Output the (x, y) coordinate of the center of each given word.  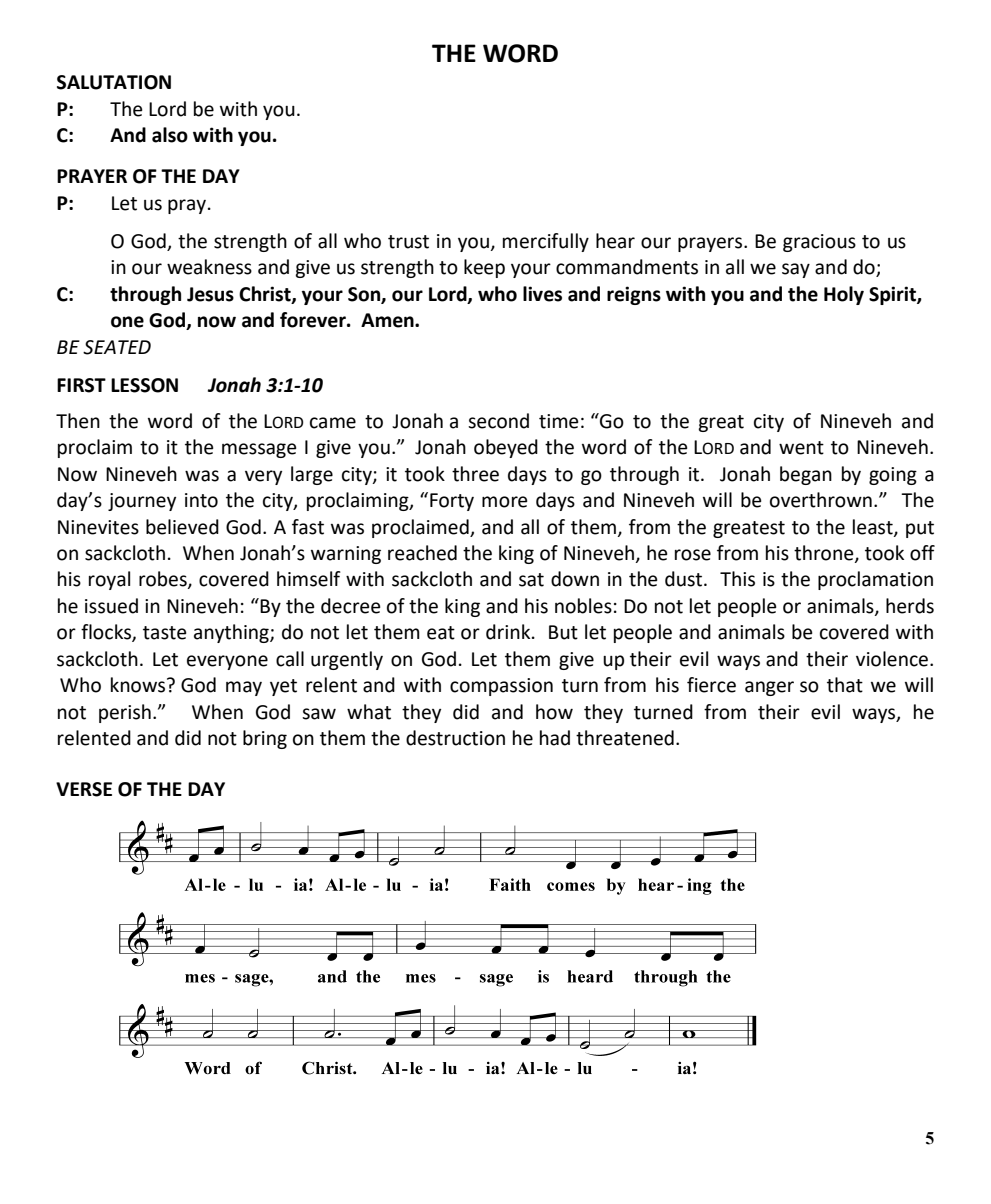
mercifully (546, 242)
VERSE (84, 789)
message (259, 450)
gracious (819, 243)
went (801, 448)
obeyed (506, 448)
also (170, 135)
